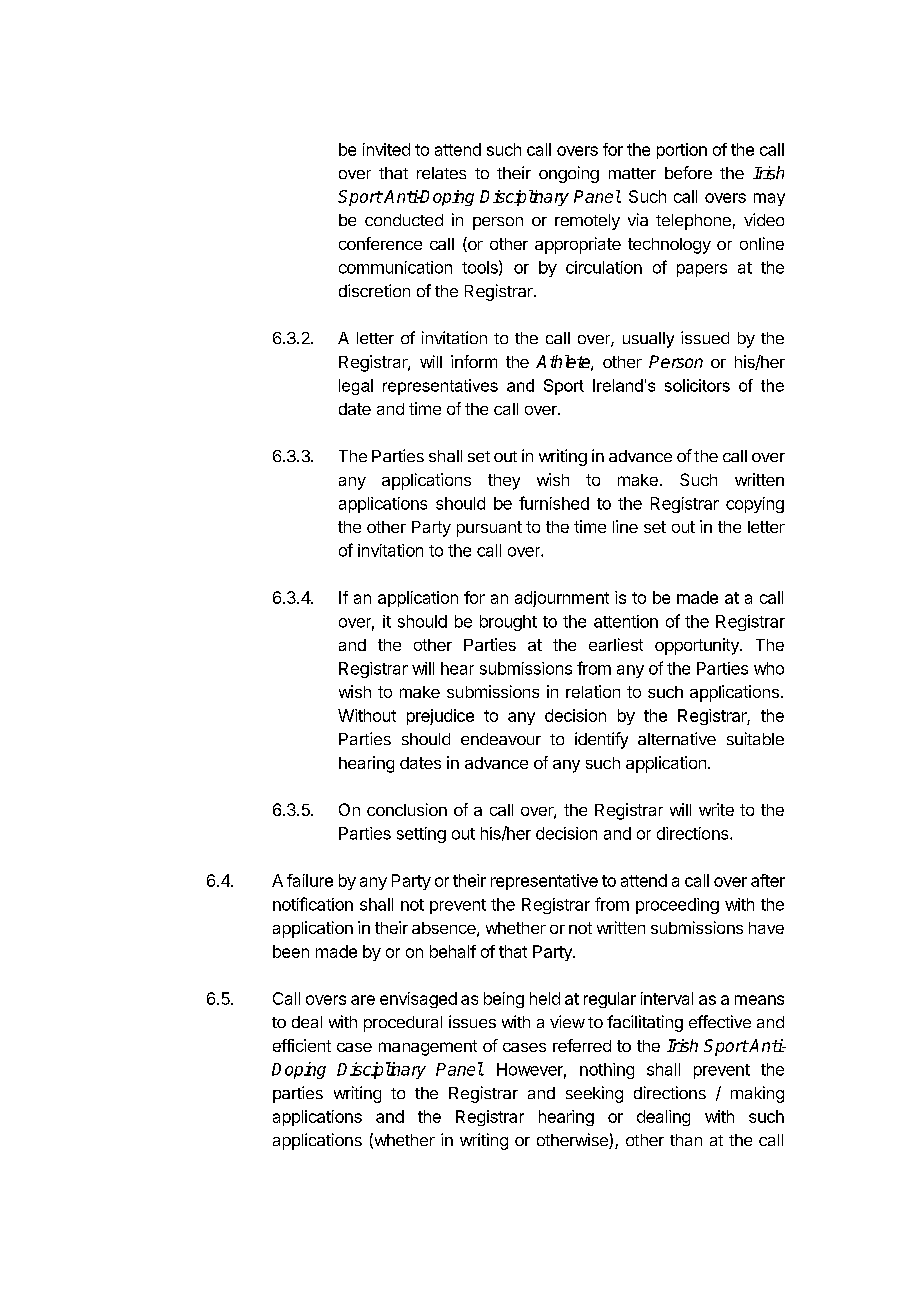 This image has width=924, height=1308. Describe the element at coordinates (554, 503) in the image. I see `furnished` at that location.
